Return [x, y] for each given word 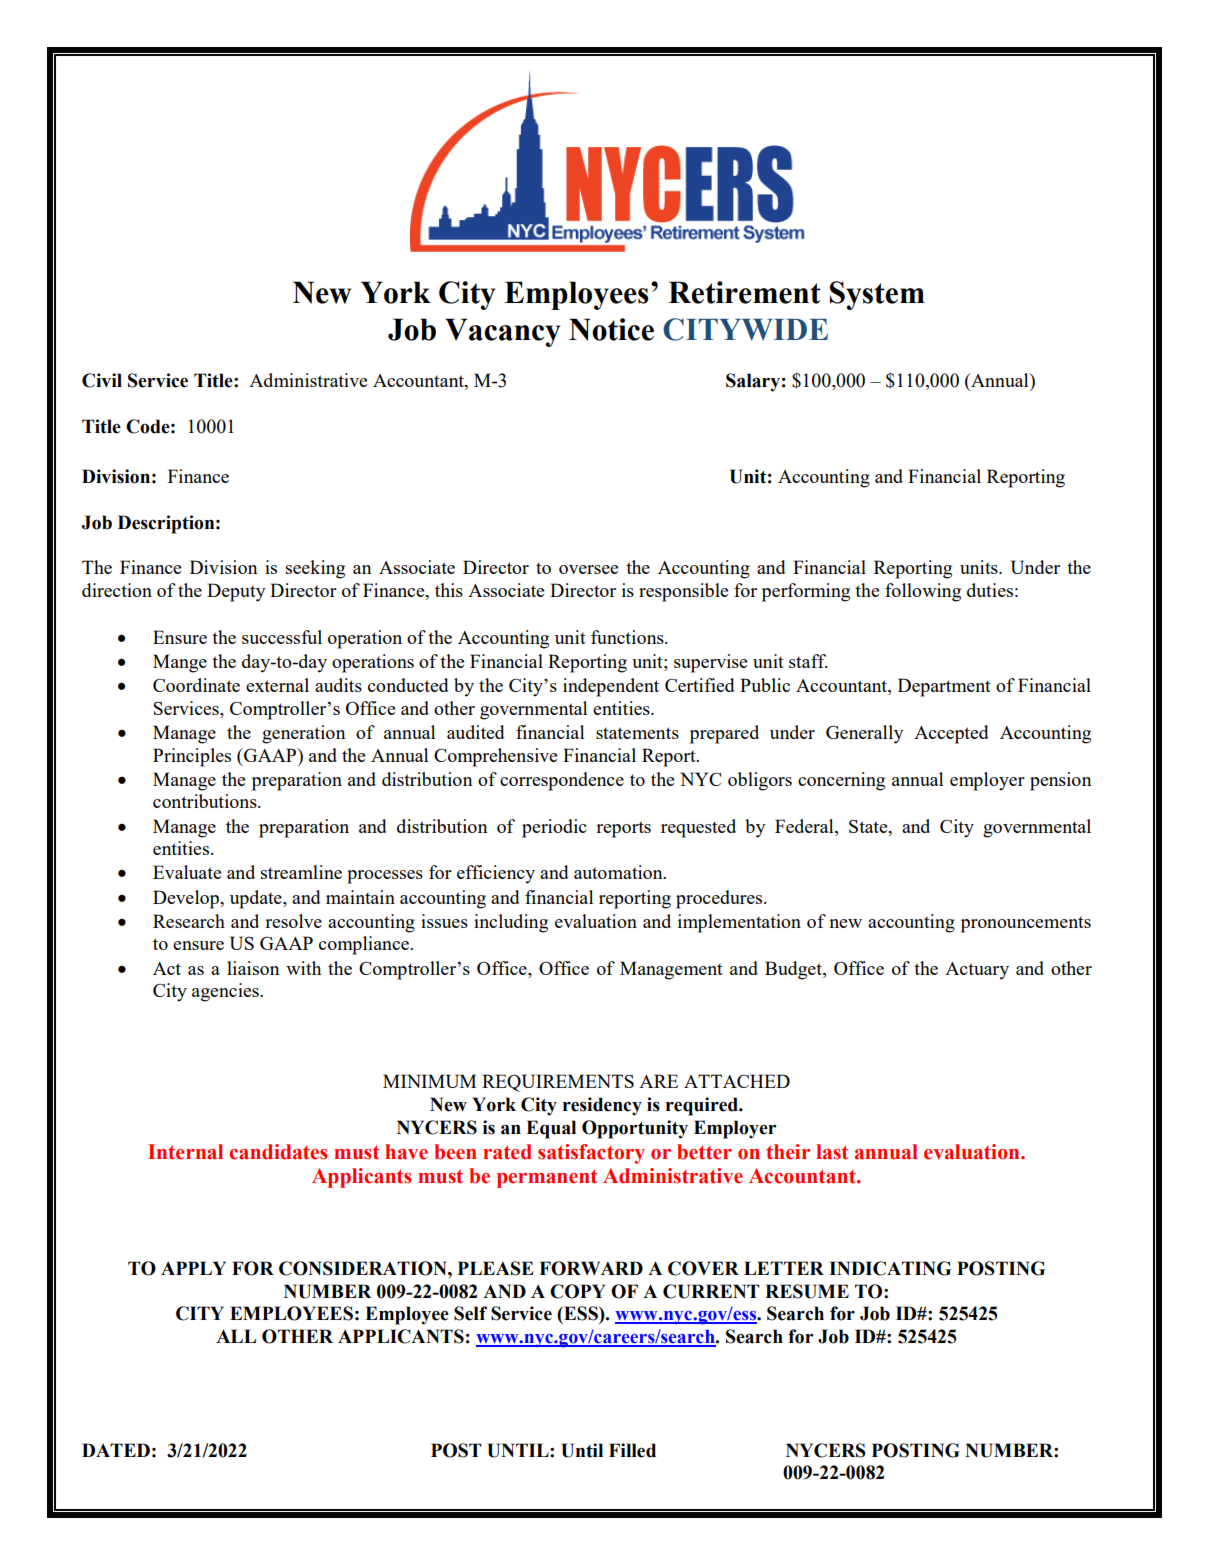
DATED [116, 1450]
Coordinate [196, 685]
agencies [226, 992]
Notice [611, 329]
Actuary [977, 971]
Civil [102, 380]
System [877, 295]
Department [944, 687]
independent [611, 687]
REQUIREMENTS [558, 1083]
